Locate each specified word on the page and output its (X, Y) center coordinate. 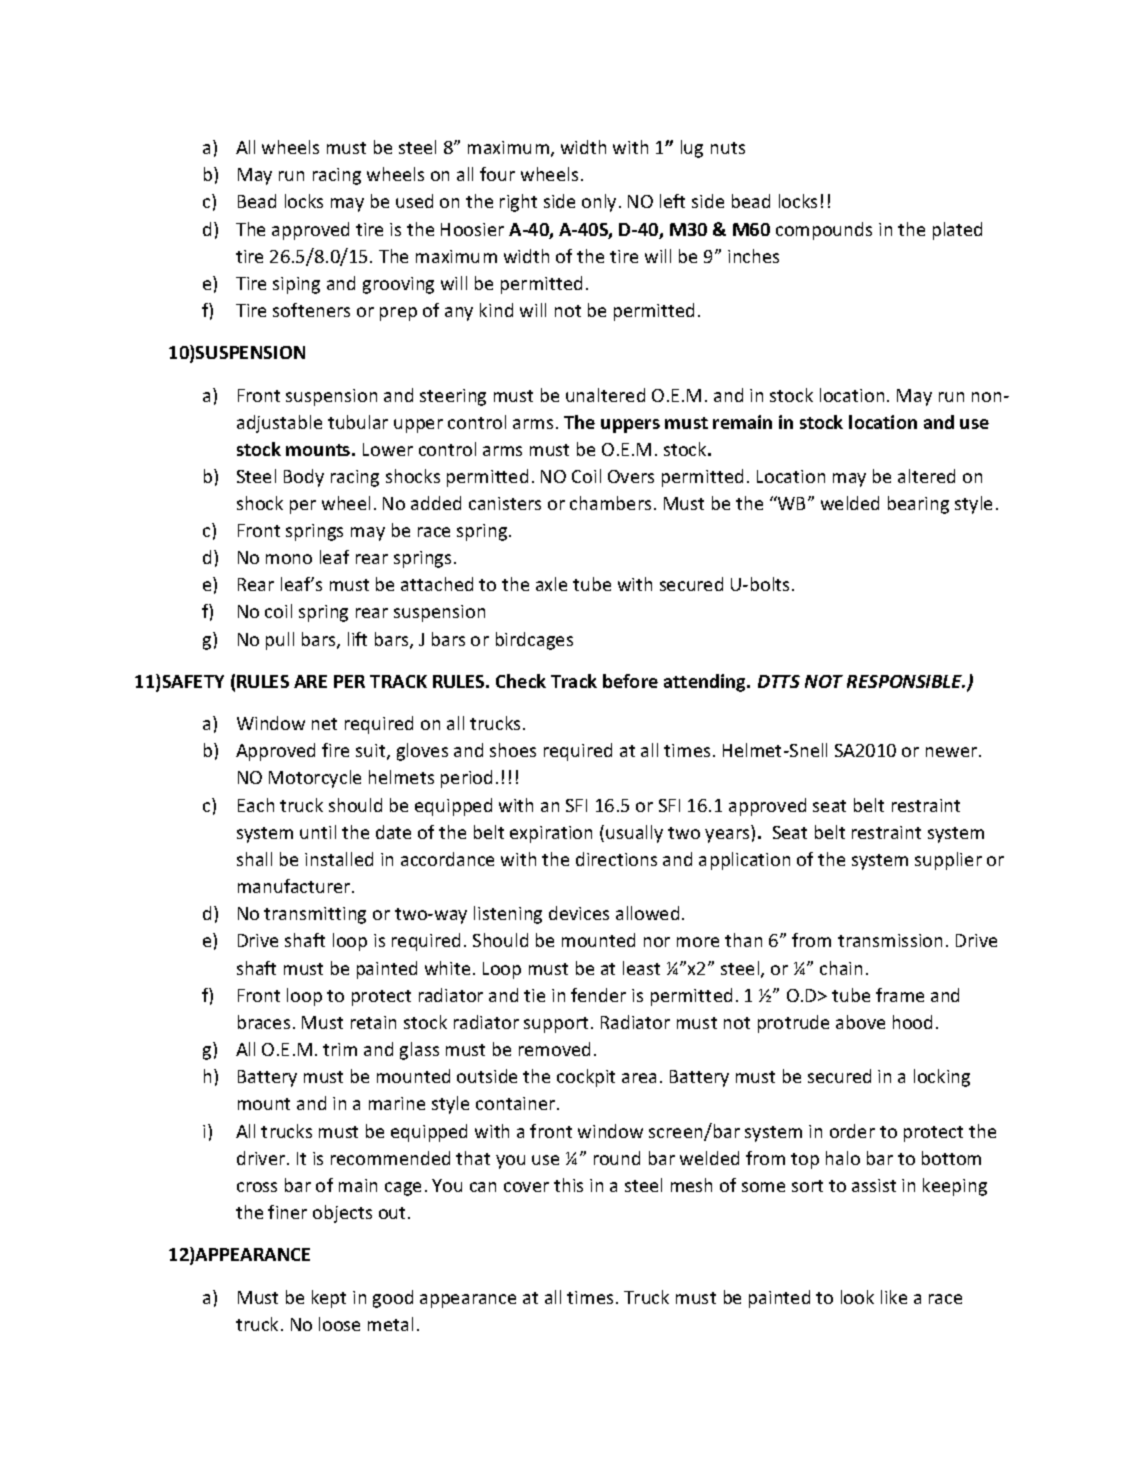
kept (329, 1299)
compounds (824, 231)
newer (953, 752)
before (630, 681)
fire (335, 750)
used (414, 201)
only (599, 203)
